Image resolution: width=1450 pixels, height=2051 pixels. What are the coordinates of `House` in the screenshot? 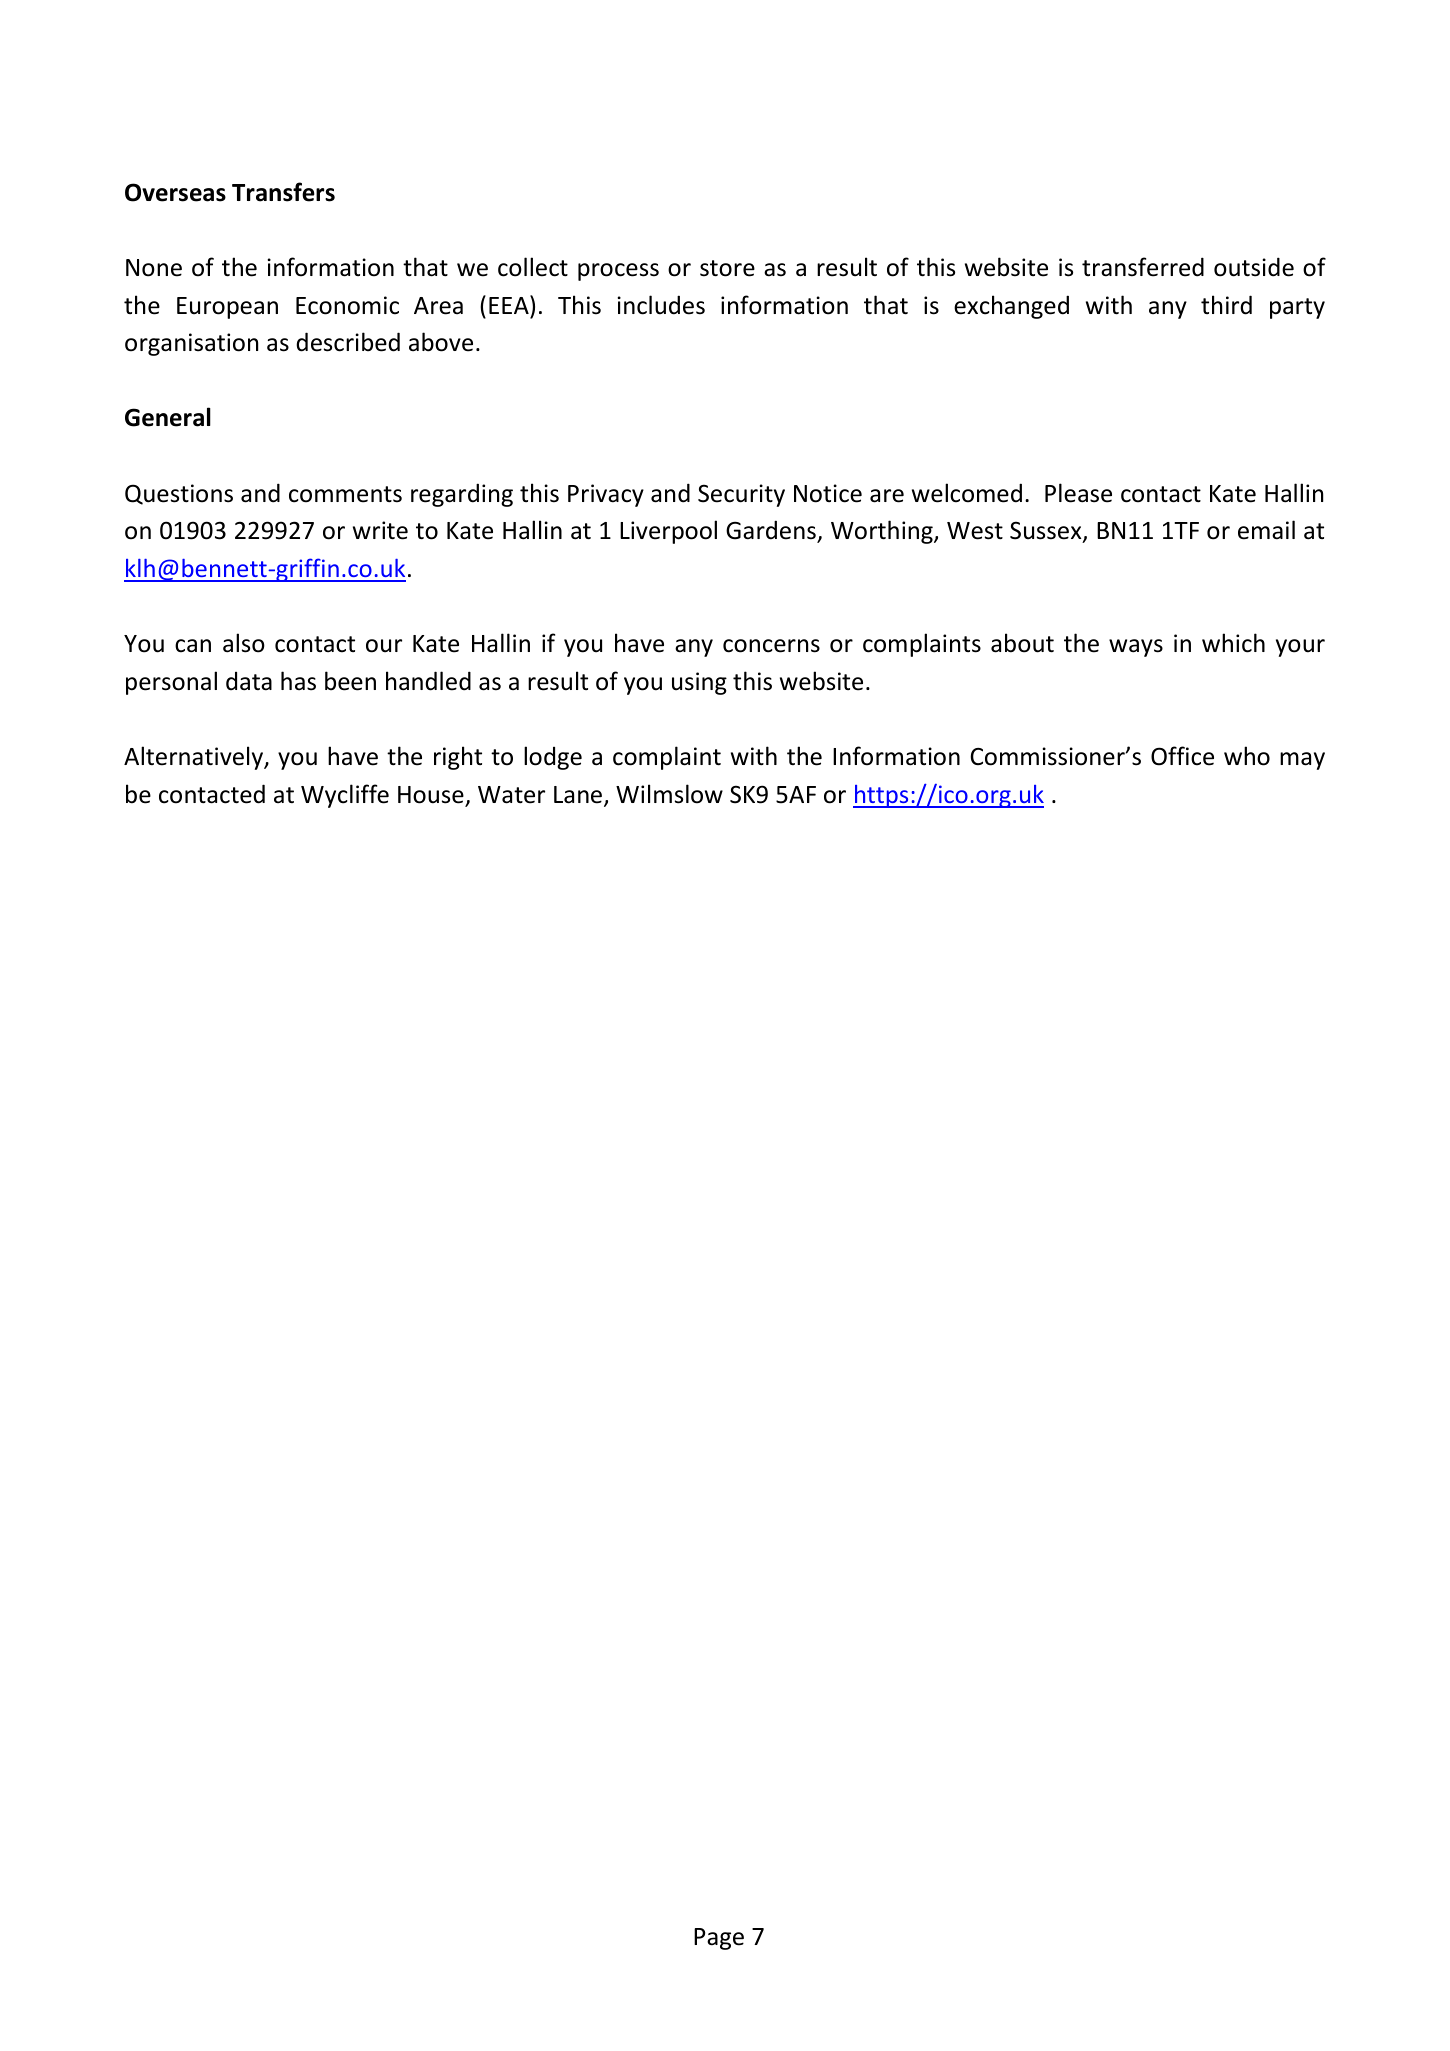 It's located at (432, 796).
